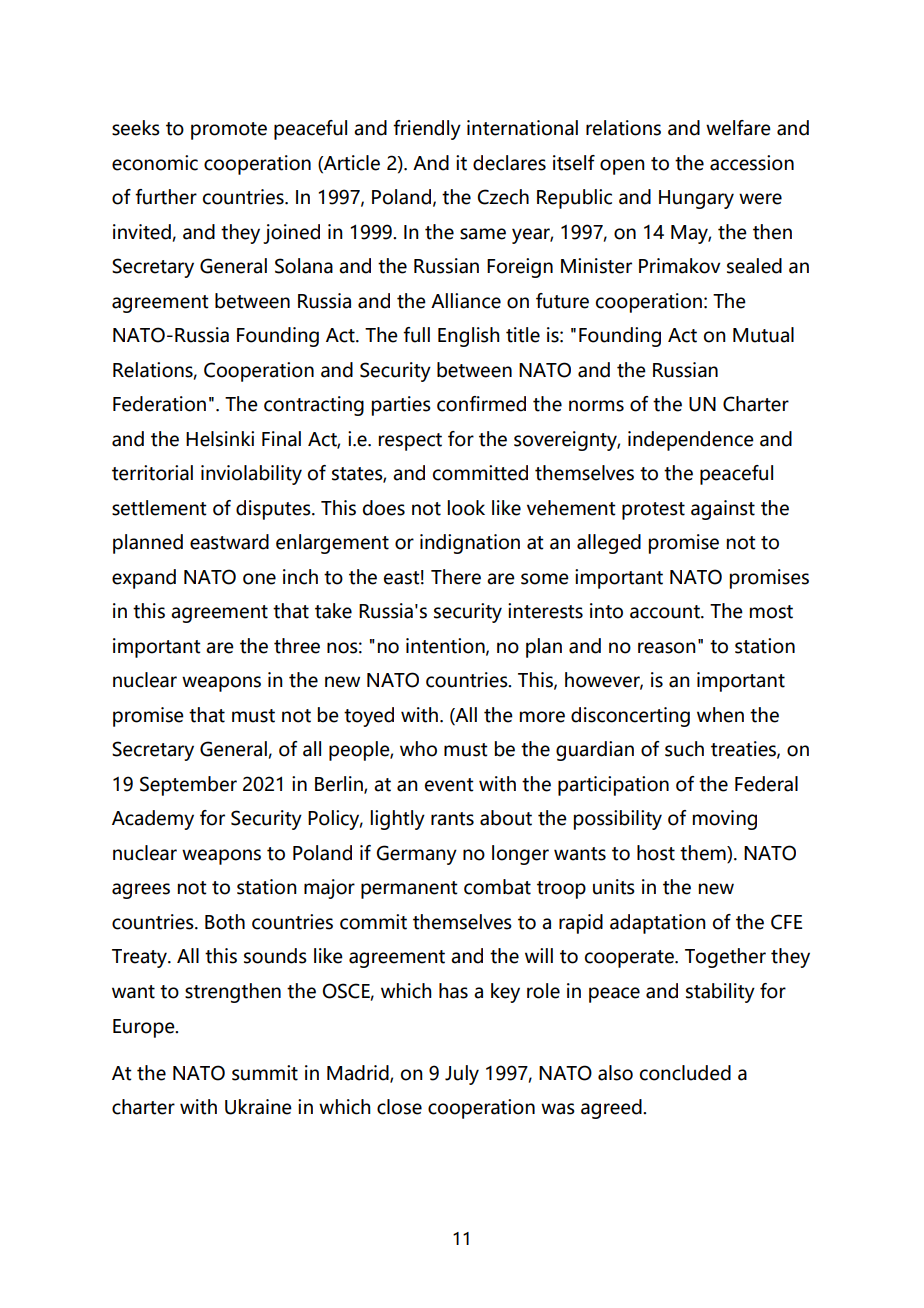  What do you see at coordinates (220, 439) in the image?
I see `Helsinki` at bounding box center [220, 439].
